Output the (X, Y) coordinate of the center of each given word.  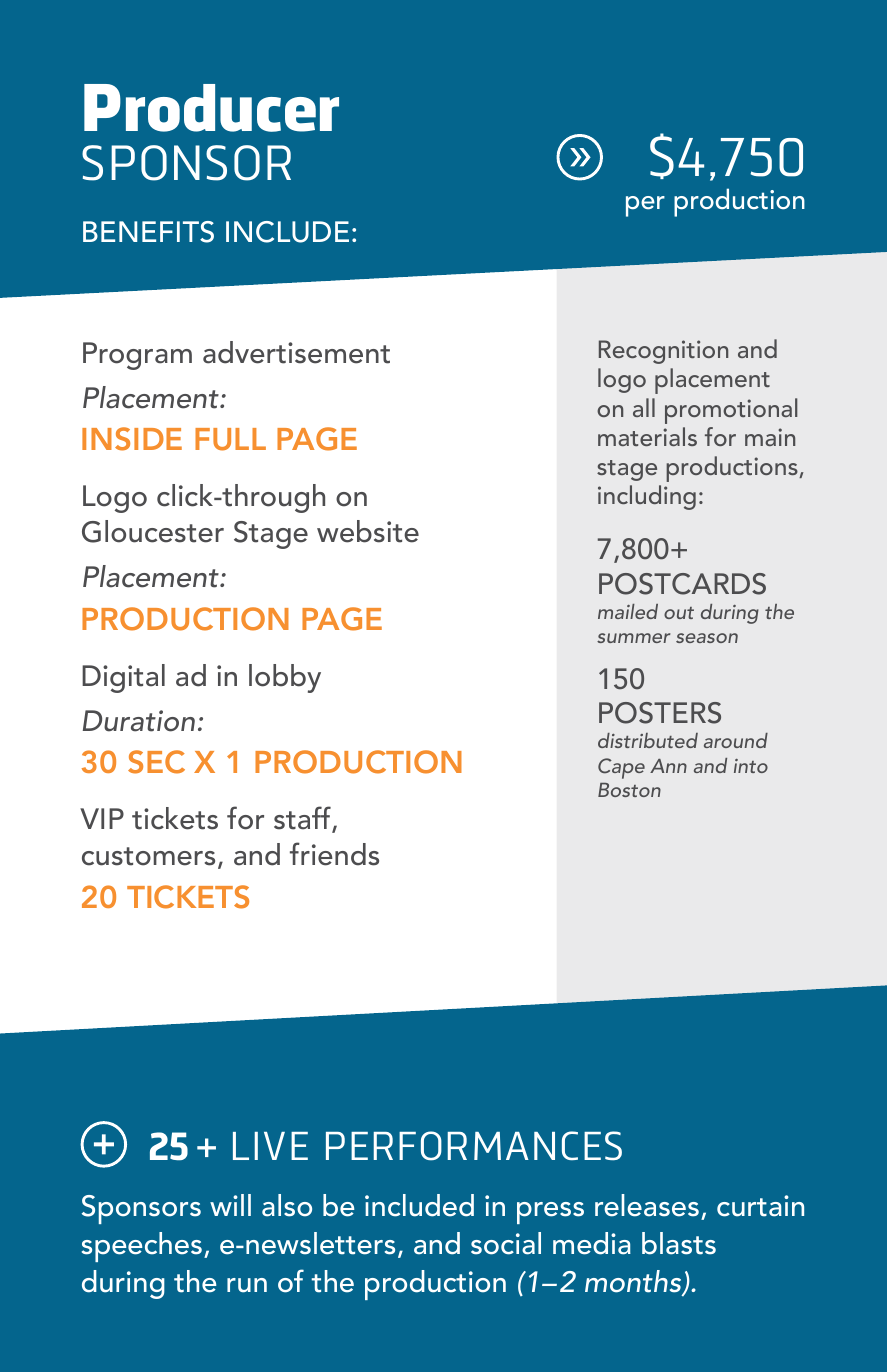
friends (334, 854)
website (368, 531)
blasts (679, 1243)
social (506, 1243)
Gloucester (153, 531)
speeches (142, 1247)
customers (148, 856)
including (647, 497)
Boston (629, 790)
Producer (211, 108)
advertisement (296, 352)
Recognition (663, 352)
